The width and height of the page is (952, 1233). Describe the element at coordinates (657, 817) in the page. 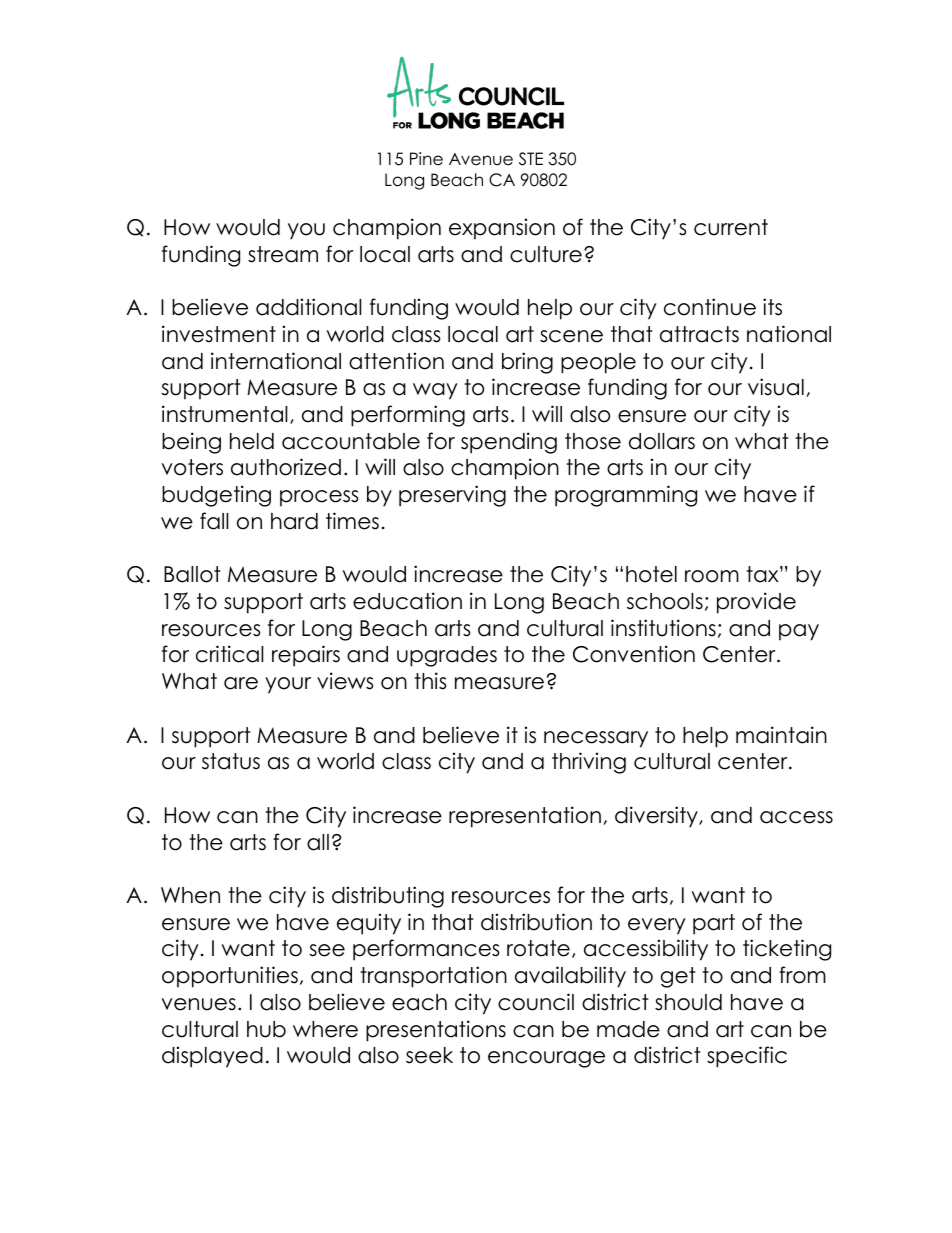

I see `diversity` at that location.
